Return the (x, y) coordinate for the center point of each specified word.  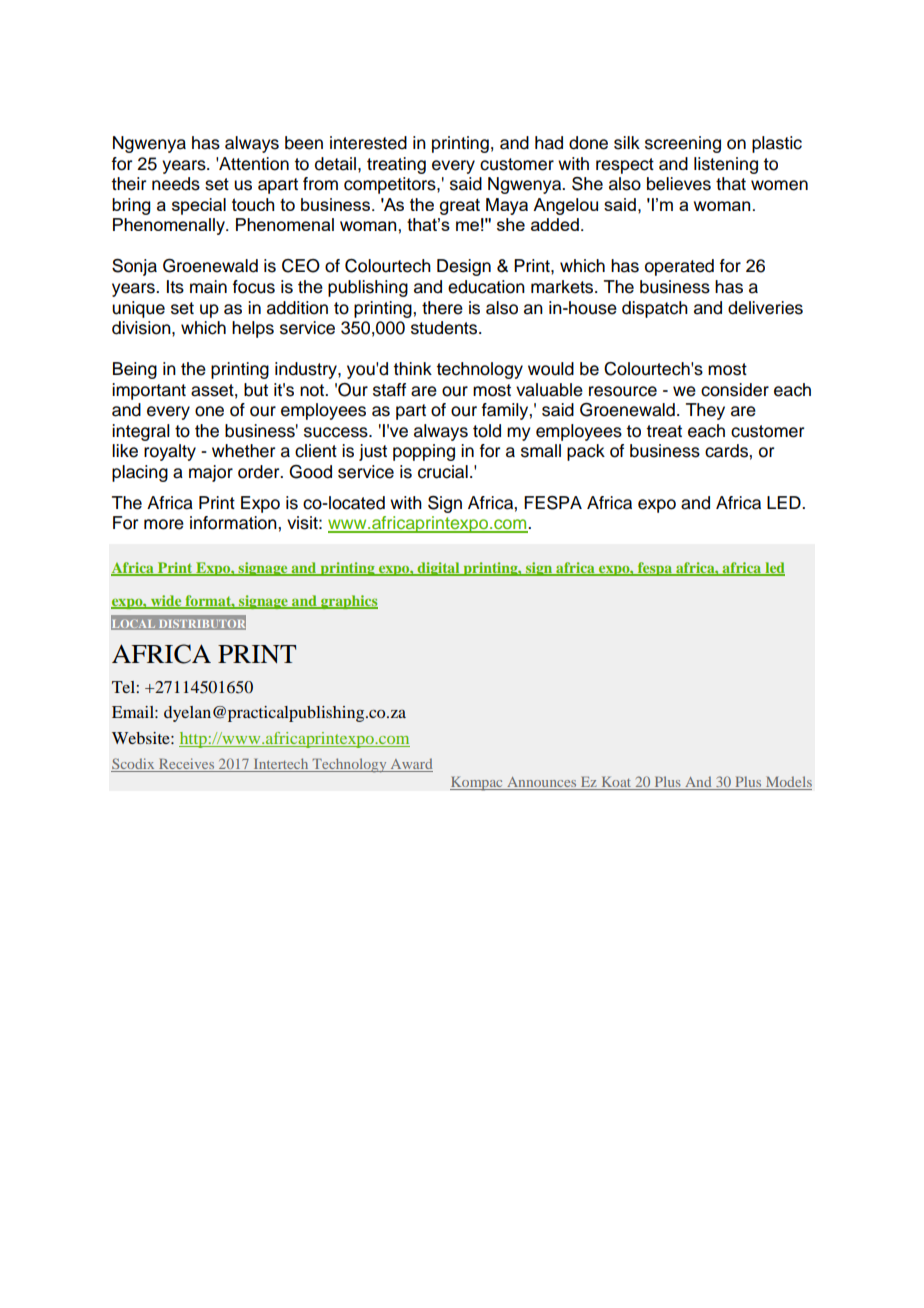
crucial (443, 472)
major (211, 473)
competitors (391, 185)
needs (176, 184)
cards (727, 451)
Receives (187, 765)
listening (726, 165)
